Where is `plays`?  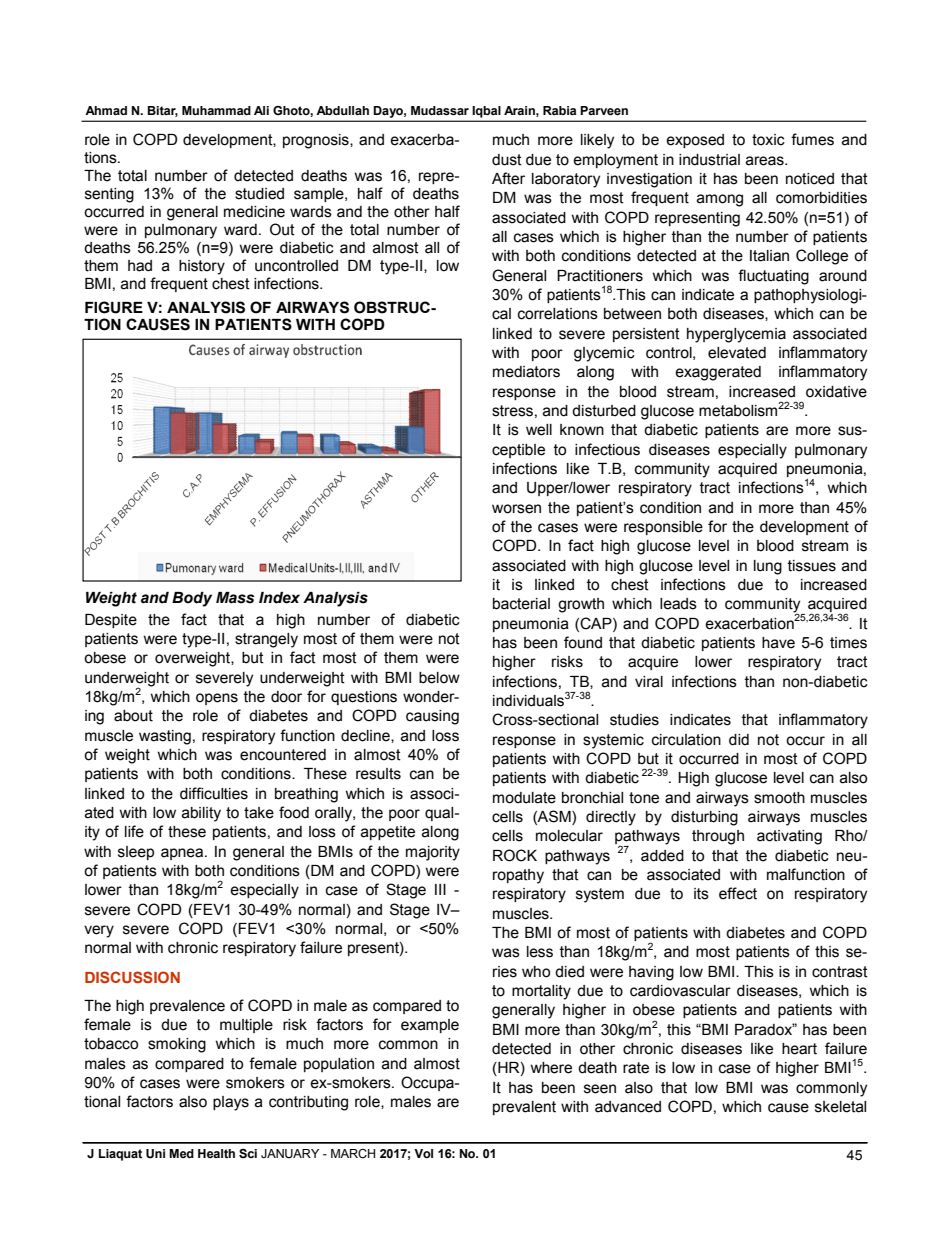
plays is located at coordinates (231, 1103).
